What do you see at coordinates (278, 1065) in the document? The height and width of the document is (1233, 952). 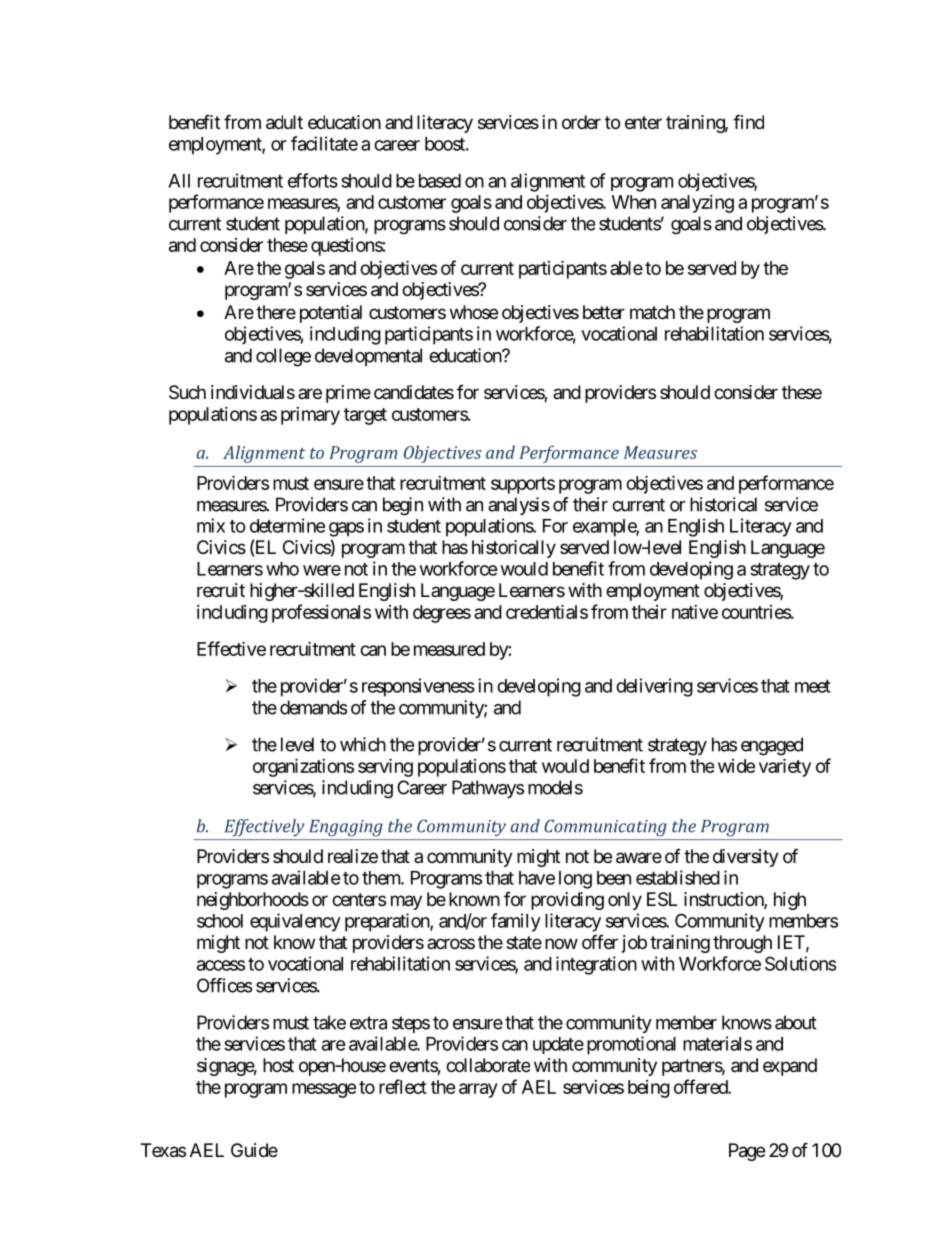 I see `host` at bounding box center [278, 1065].
